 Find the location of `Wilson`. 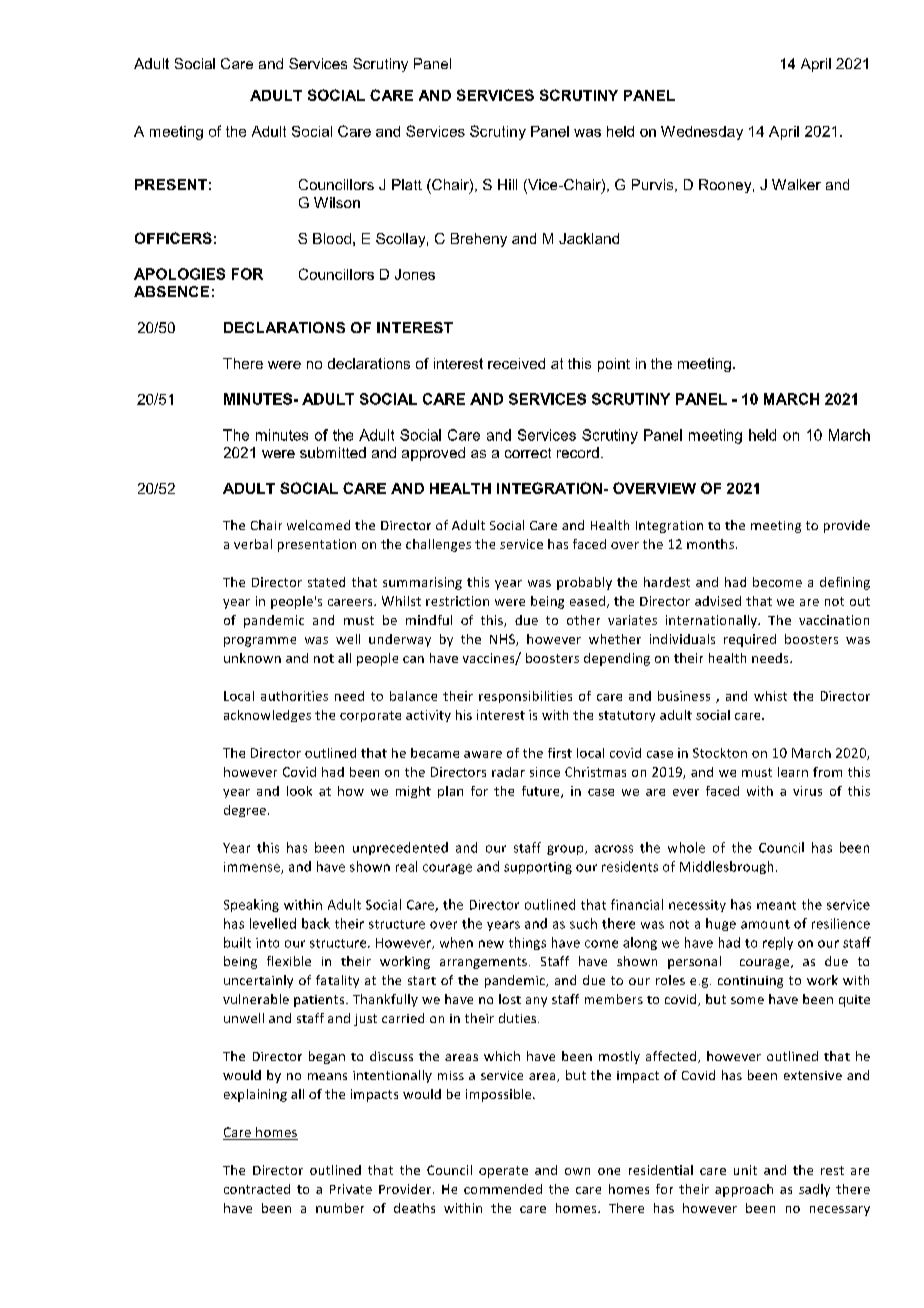

Wilson is located at coordinates (337, 202).
